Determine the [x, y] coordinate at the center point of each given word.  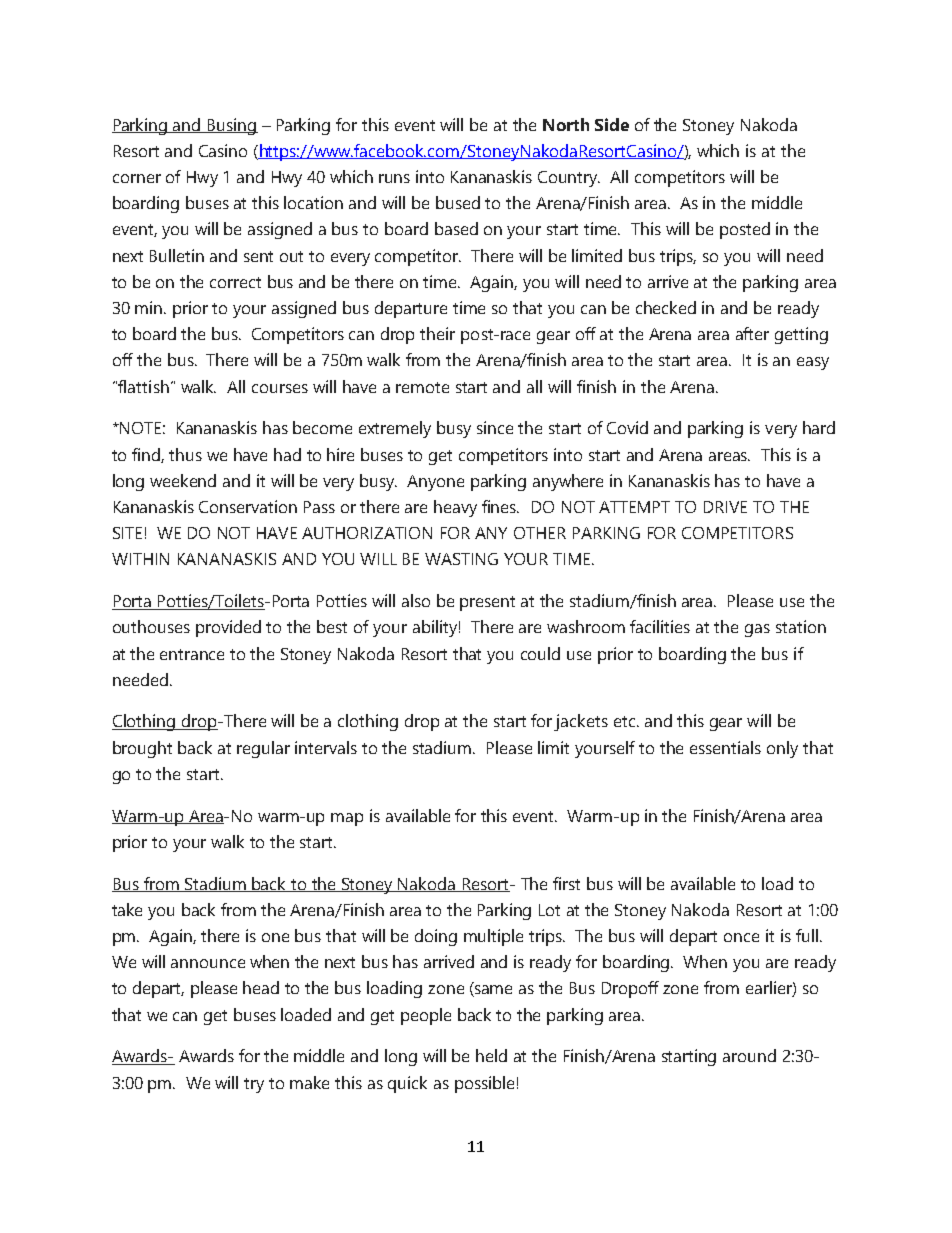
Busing [232, 126]
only [782, 749]
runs [394, 178]
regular [263, 749]
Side [612, 124]
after [752, 333]
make [309, 1082]
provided [228, 628]
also [416, 600]
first [566, 883]
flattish [143, 386]
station [801, 626]
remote [422, 387]
